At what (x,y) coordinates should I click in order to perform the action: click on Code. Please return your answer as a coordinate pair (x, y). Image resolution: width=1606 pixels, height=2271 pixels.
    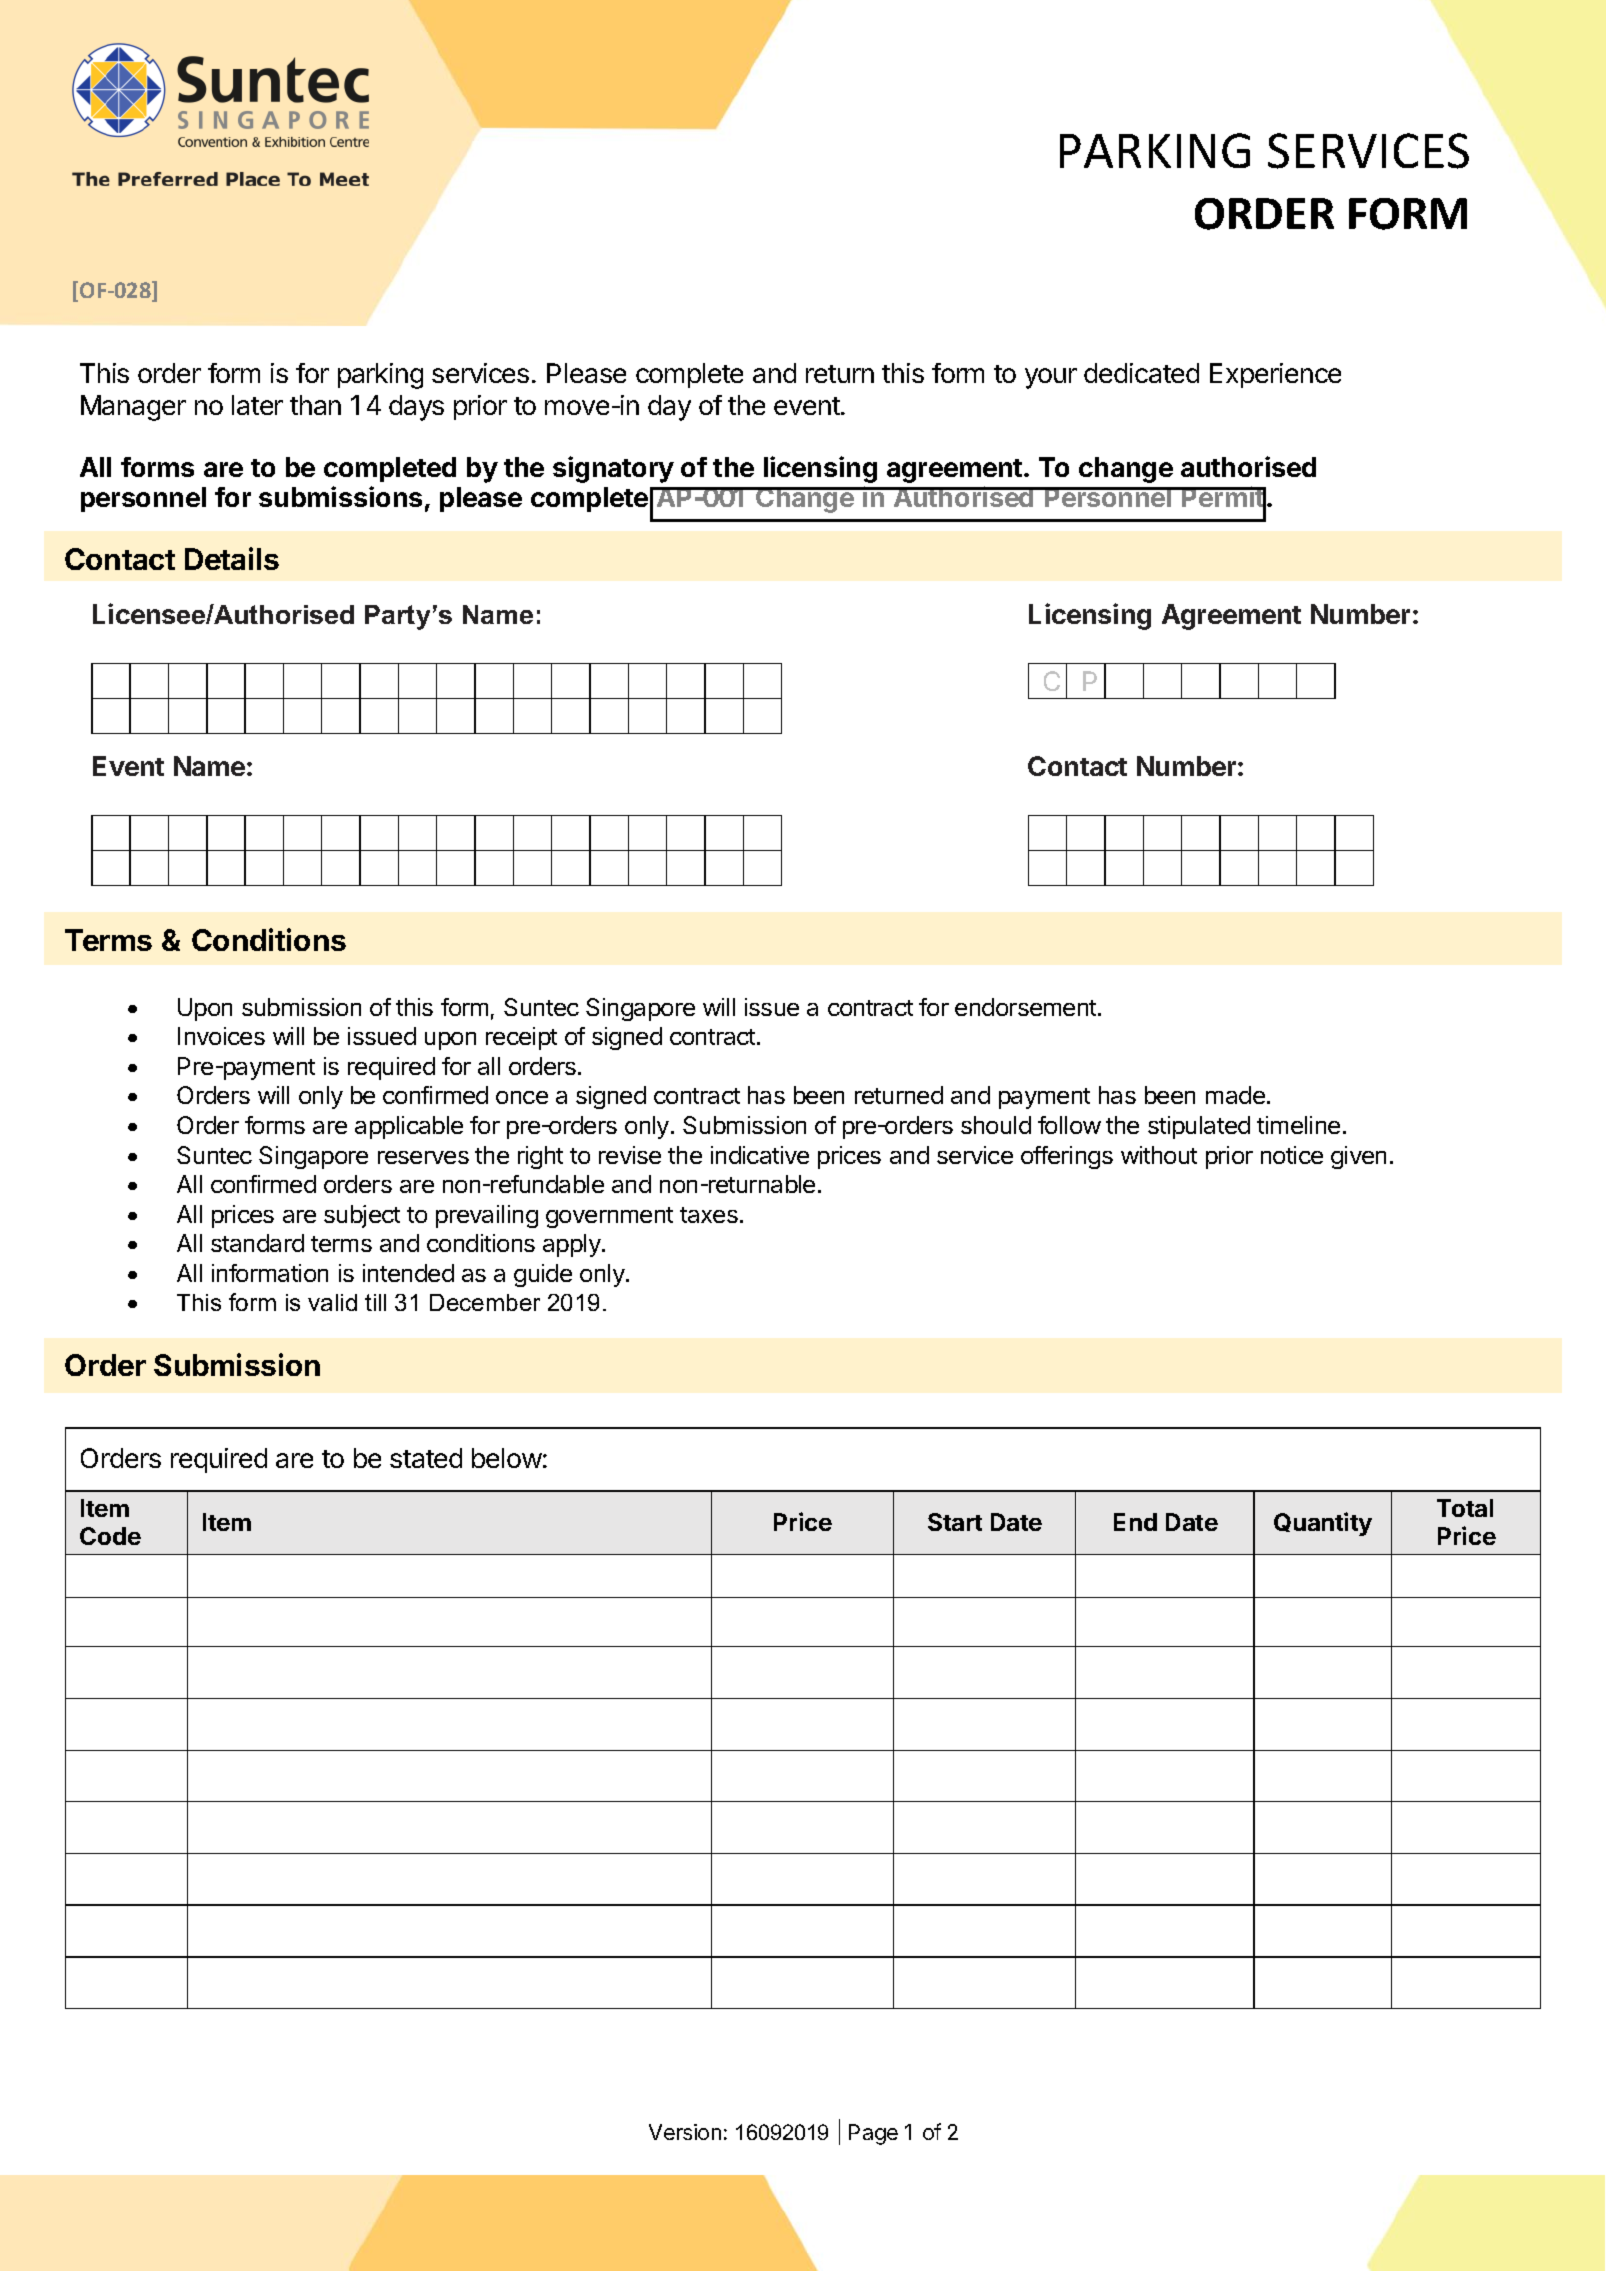
    Looking at the image, I should click on (110, 1536).
